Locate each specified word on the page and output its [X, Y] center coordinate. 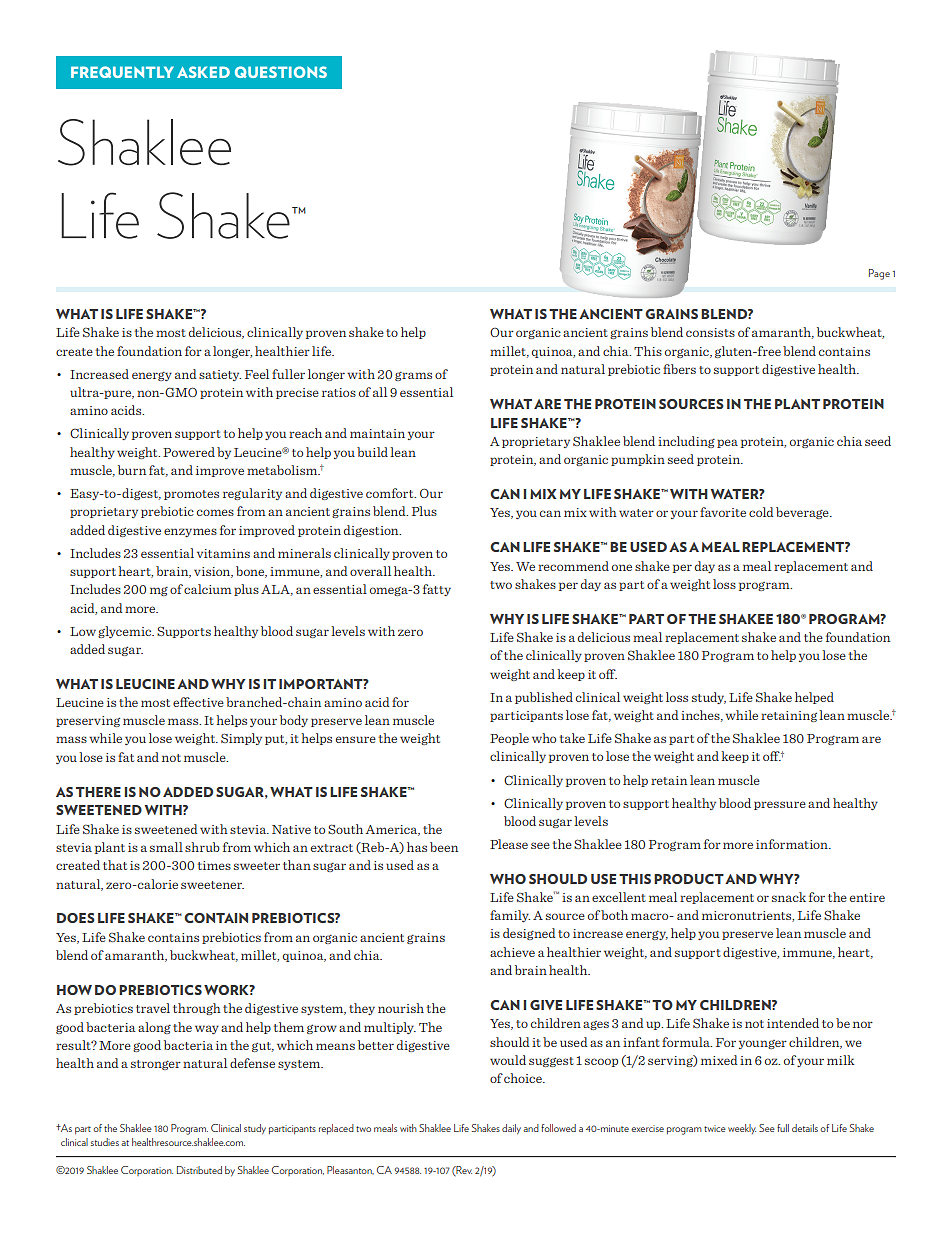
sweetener [212, 885]
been [444, 847]
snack [789, 897]
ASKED [203, 72]
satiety [220, 375]
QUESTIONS [281, 72]
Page [879, 274]
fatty [437, 590]
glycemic [126, 632]
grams [413, 376]
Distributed [199, 1170]
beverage [803, 513]
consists [710, 332]
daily [511, 1129]
